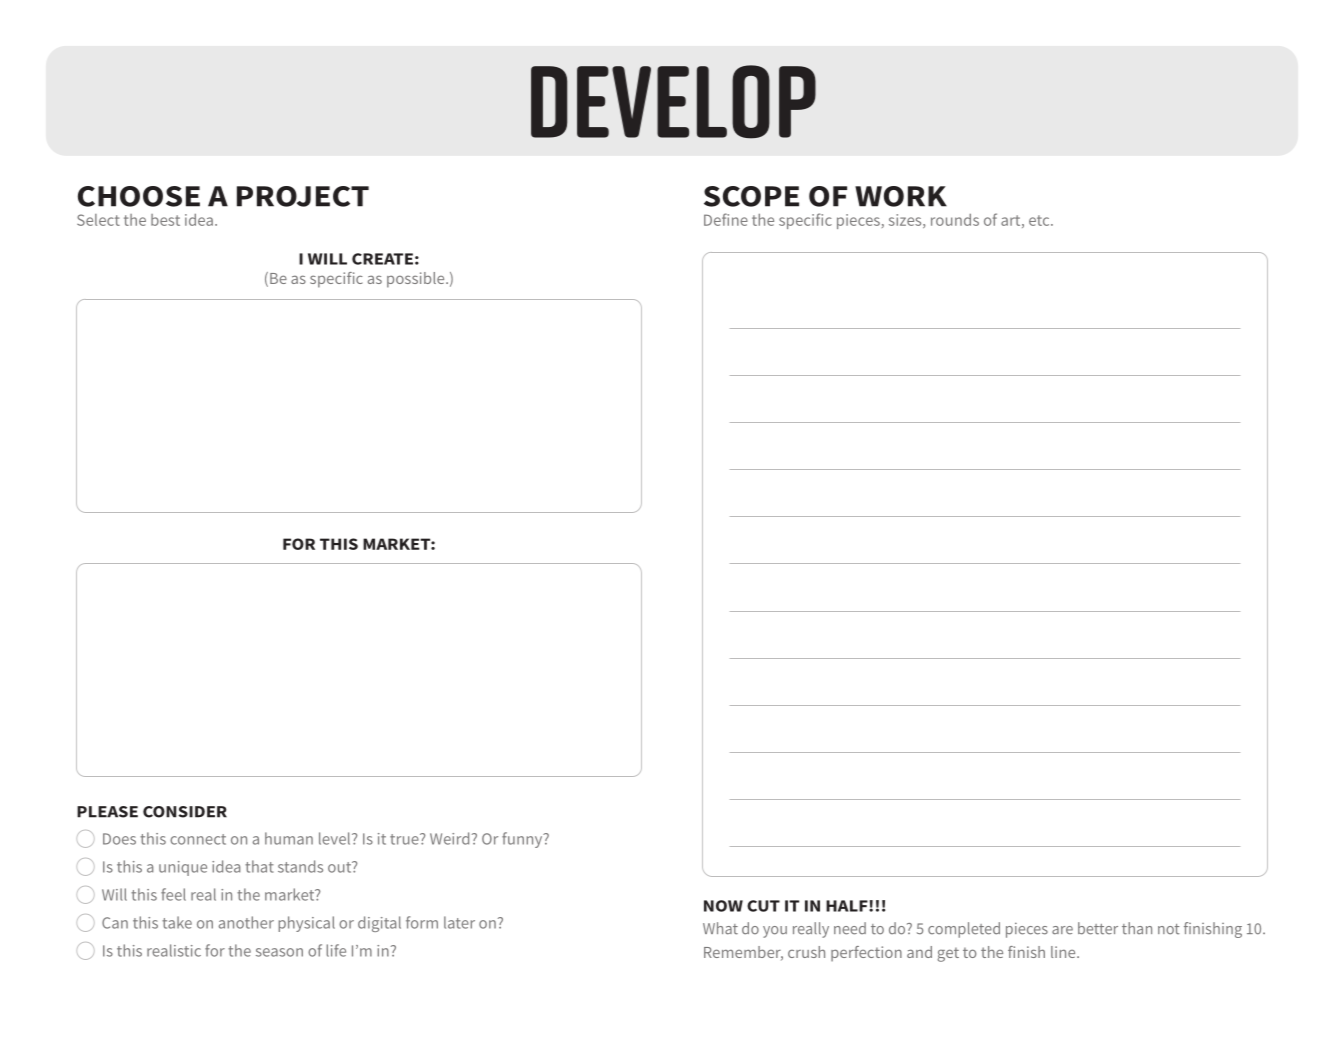  I want to click on completed, so click(964, 930).
